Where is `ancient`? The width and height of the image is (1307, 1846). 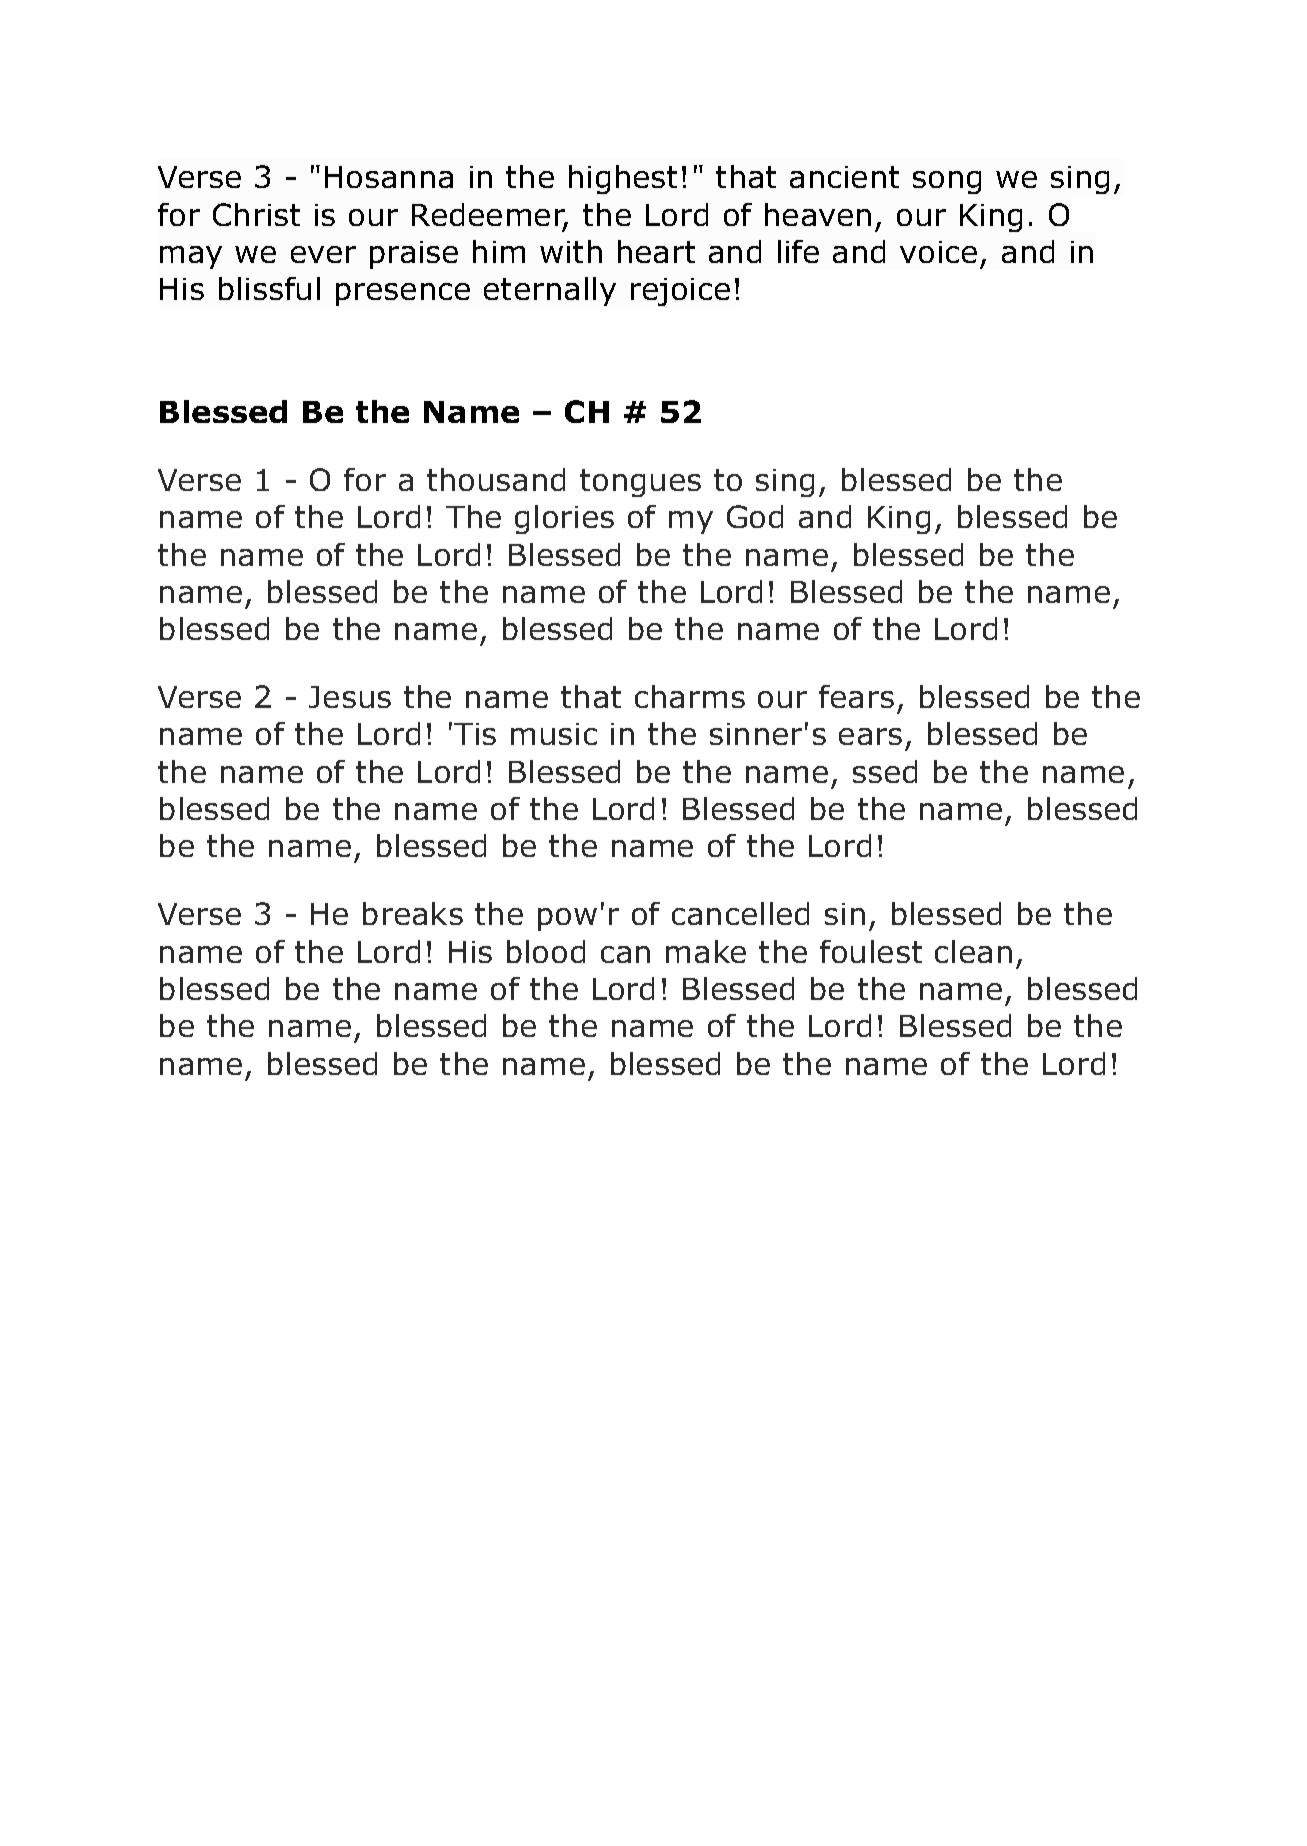 ancient is located at coordinates (844, 177).
